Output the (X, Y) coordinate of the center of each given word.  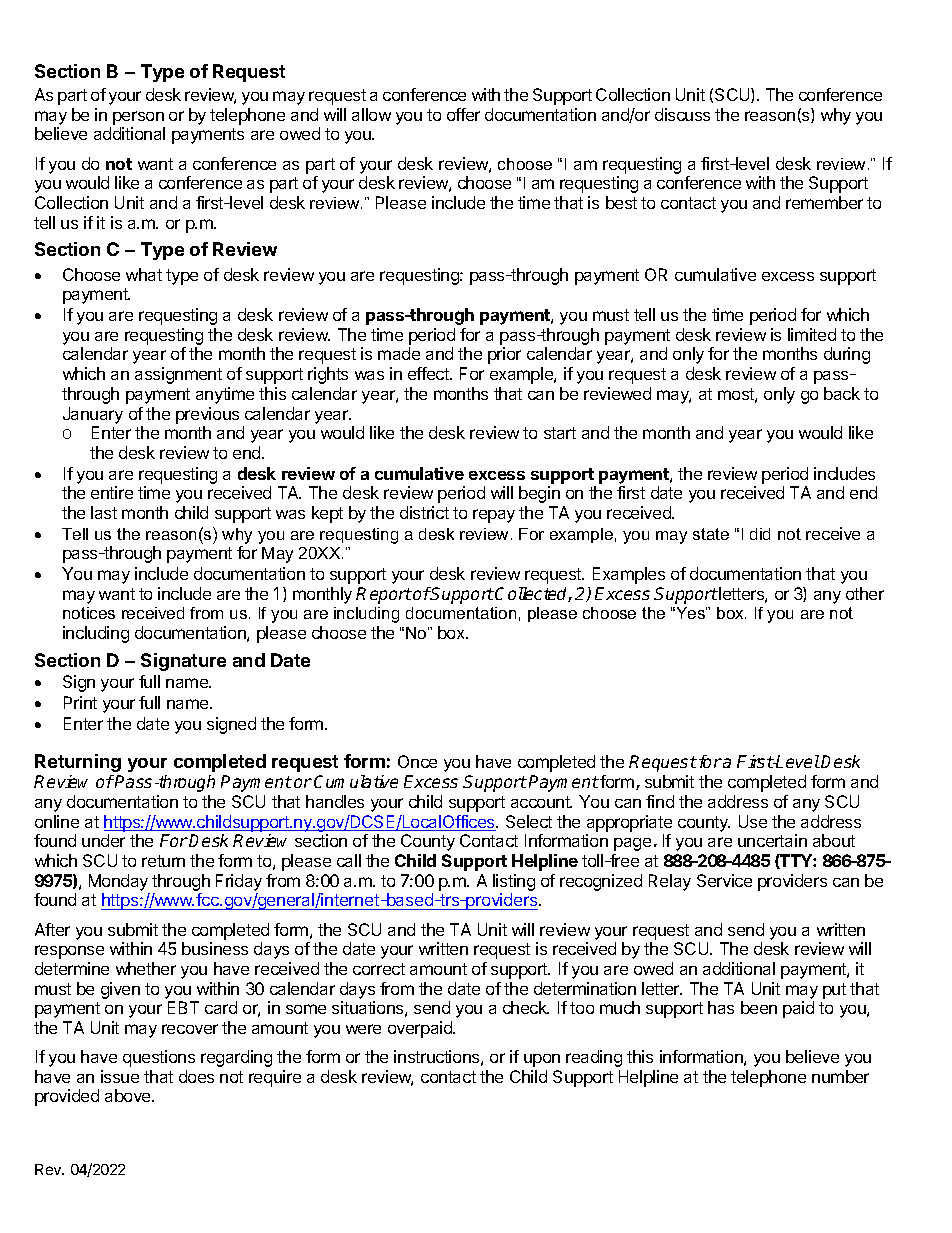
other (865, 593)
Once (417, 761)
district (424, 512)
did (760, 534)
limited (812, 334)
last (104, 512)
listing (514, 884)
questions (159, 1058)
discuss (682, 114)
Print (80, 702)
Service (724, 880)
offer (463, 114)
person (138, 118)
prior (504, 355)
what (144, 274)
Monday (118, 882)
